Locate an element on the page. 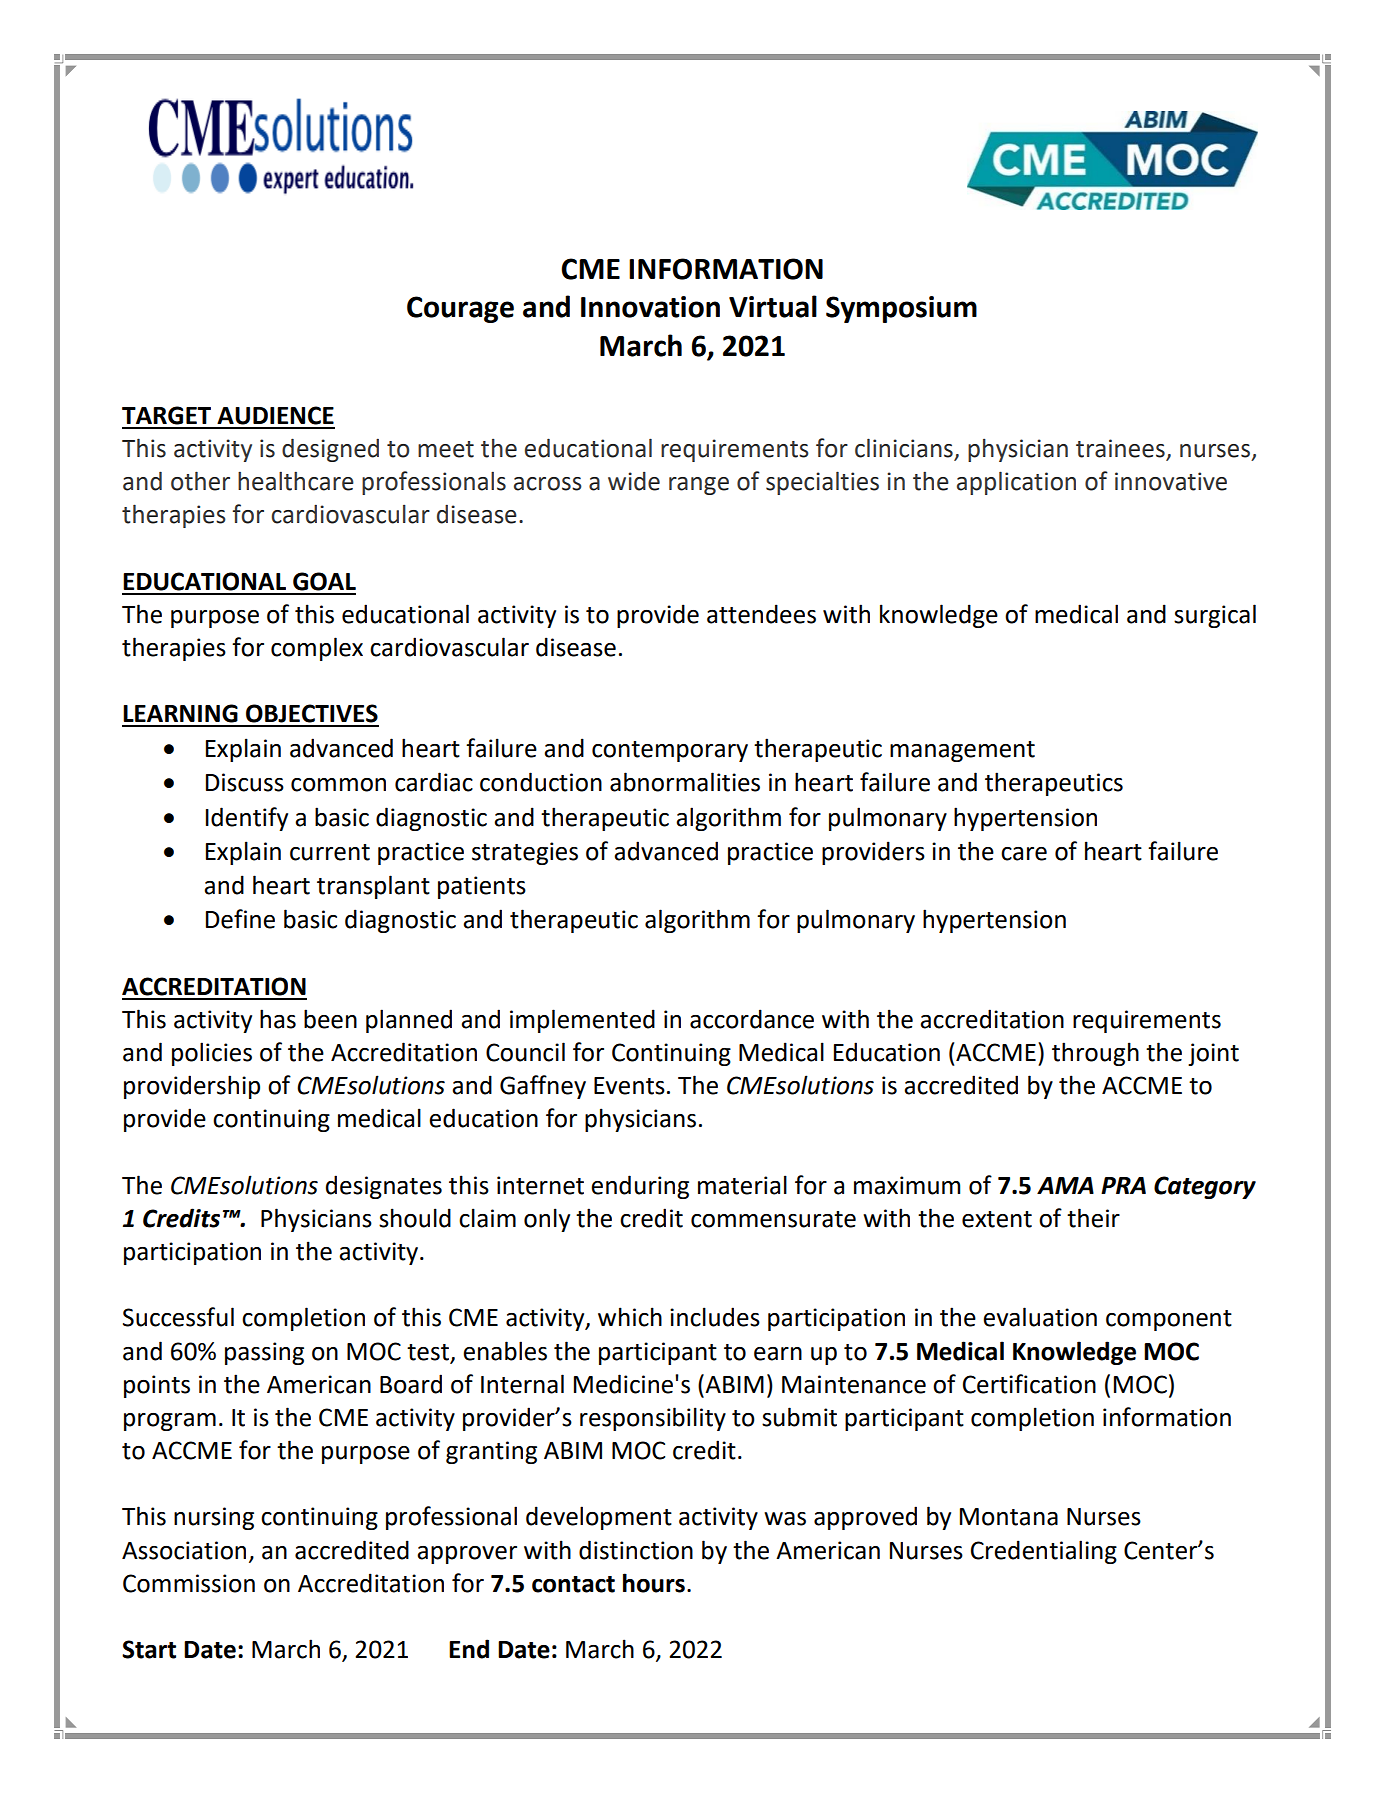 This image has width=1385, height=1793. trainees is located at coordinates (1120, 448).
